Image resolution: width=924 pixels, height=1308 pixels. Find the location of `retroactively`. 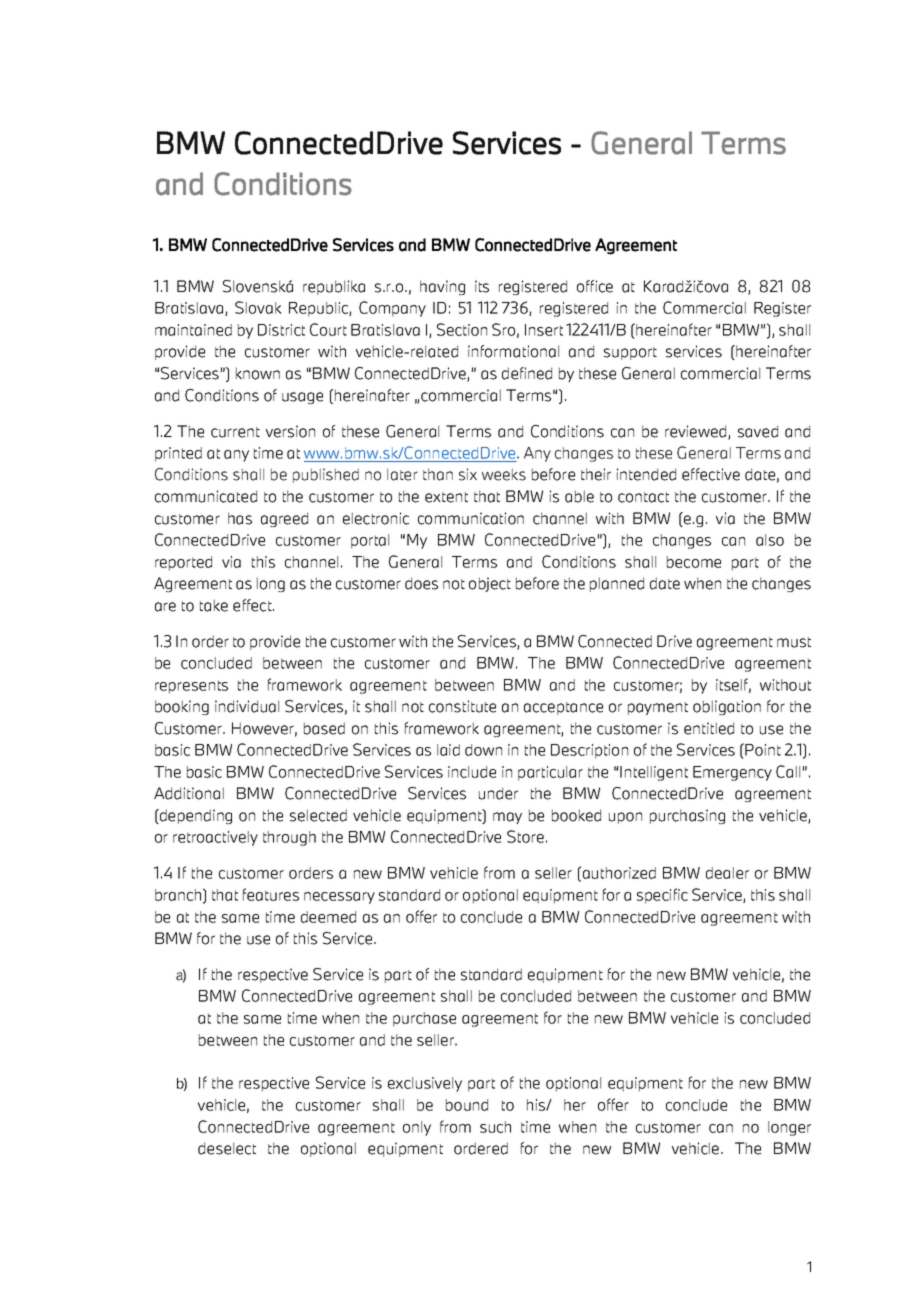

retroactively is located at coordinates (215, 838).
